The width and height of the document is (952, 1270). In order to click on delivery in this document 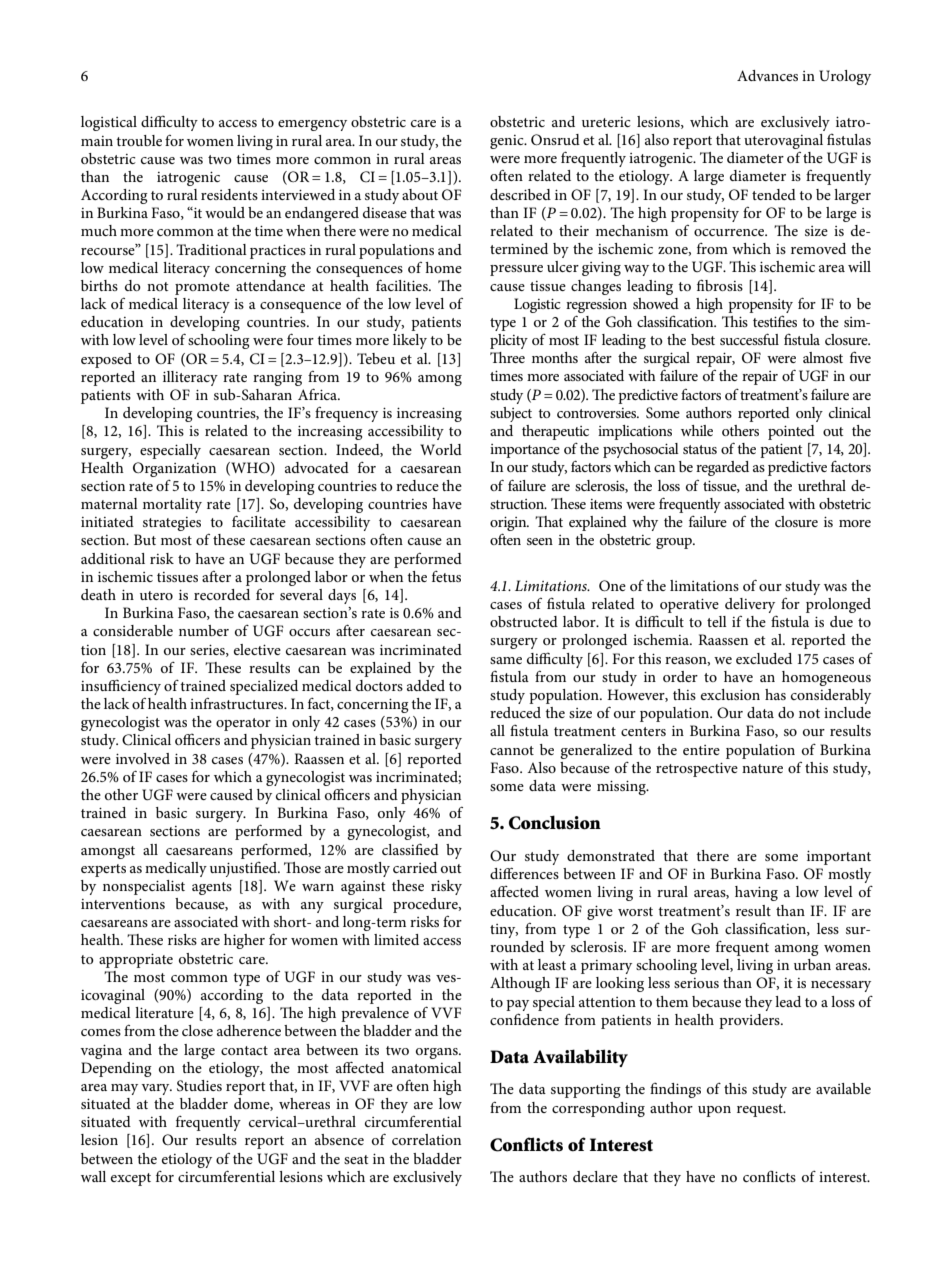, I will do `click(750, 605)`.
